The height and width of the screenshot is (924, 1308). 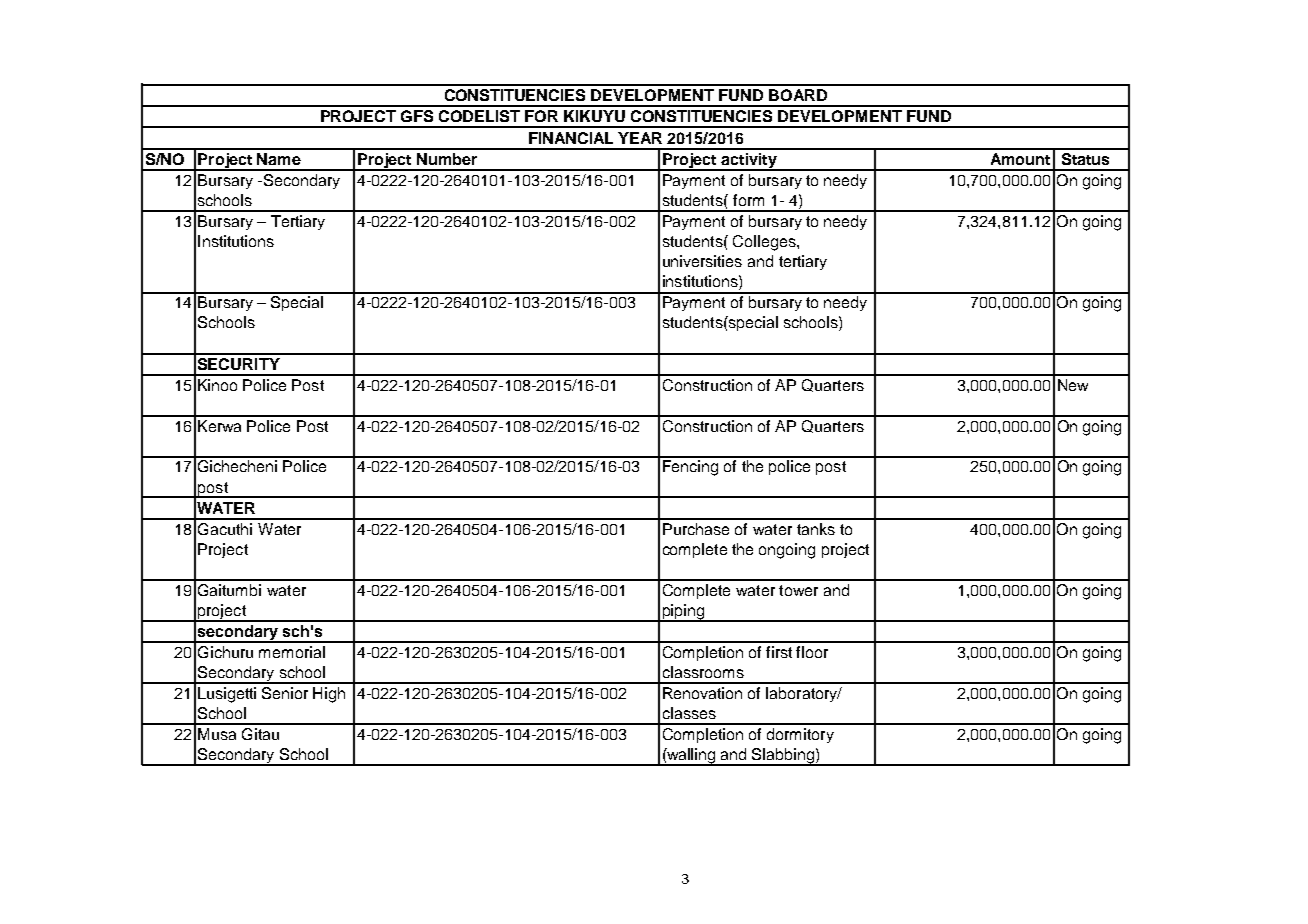 What do you see at coordinates (1073, 385) in the screenshot?
I see `New` at bounding box center [1073, 385].
